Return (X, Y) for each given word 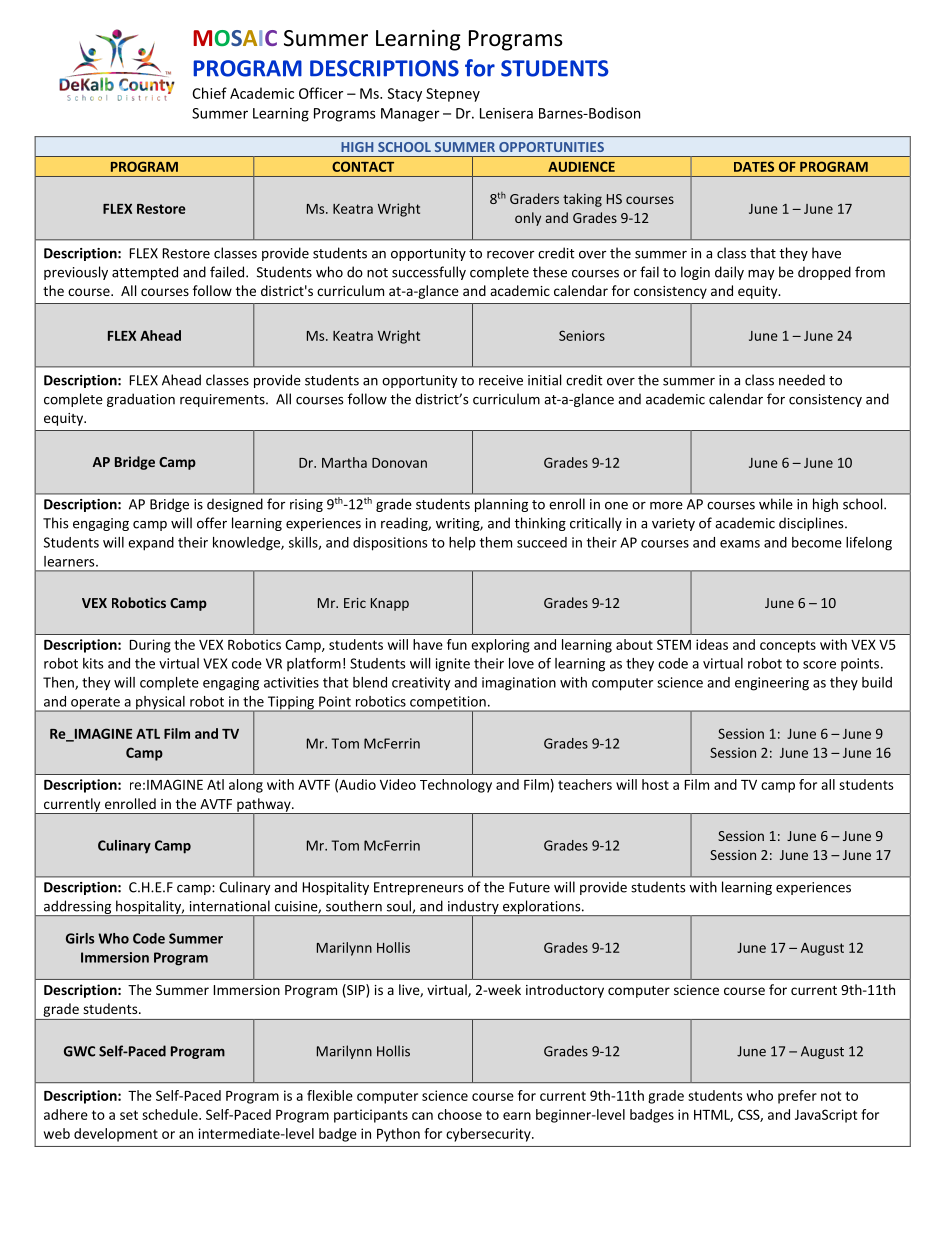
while (776, 504)
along (246, 786)
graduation (141, 400)
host (655, 784)
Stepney (453, 95)
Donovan (399, 463)
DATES (754, 166)
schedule (171, 1114)
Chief (209, 93)
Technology (456, 786)
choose (460, 1114)
